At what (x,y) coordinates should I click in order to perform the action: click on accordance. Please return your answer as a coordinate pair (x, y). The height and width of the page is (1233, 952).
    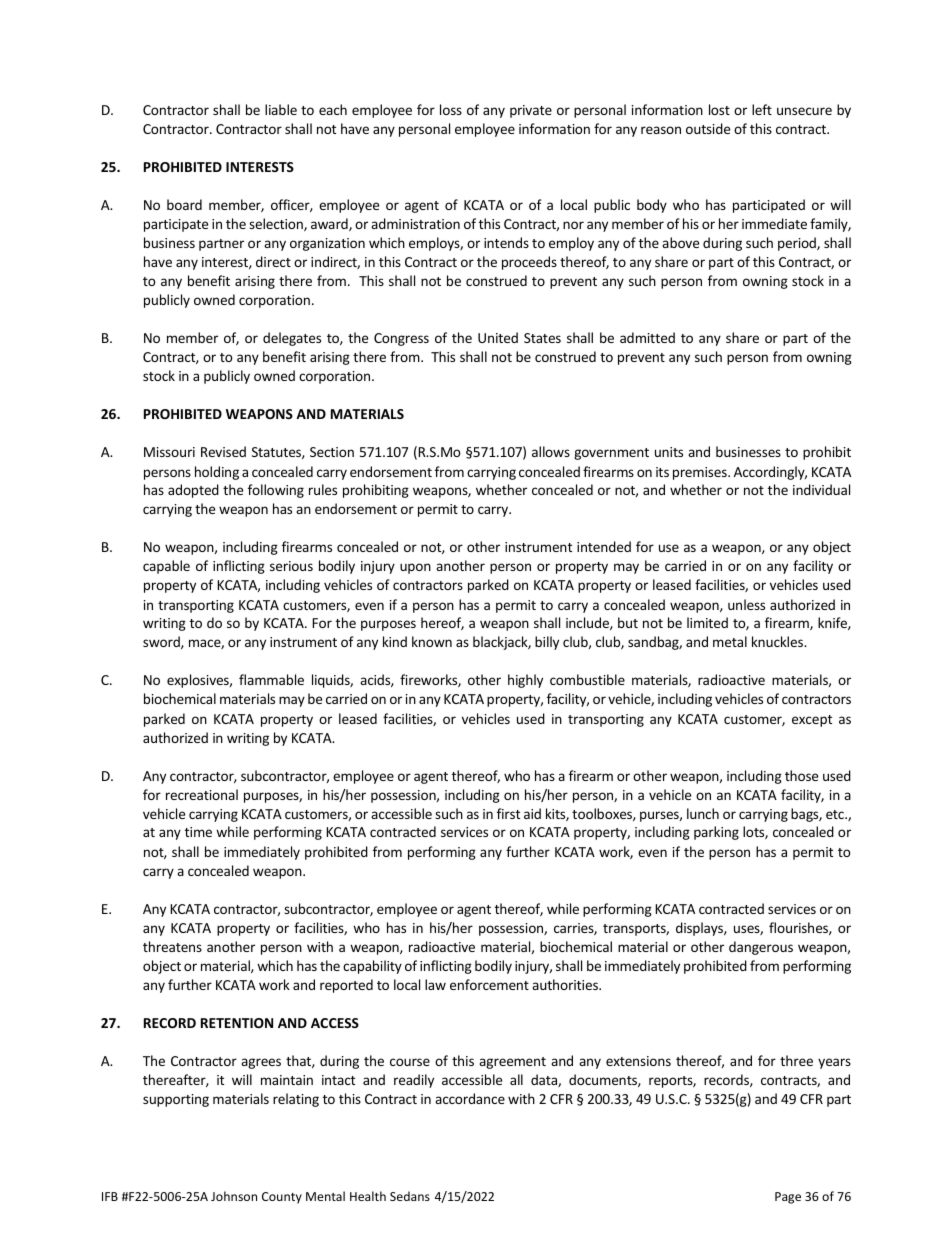
    Looking at the image, I should click on (470, 1098).
